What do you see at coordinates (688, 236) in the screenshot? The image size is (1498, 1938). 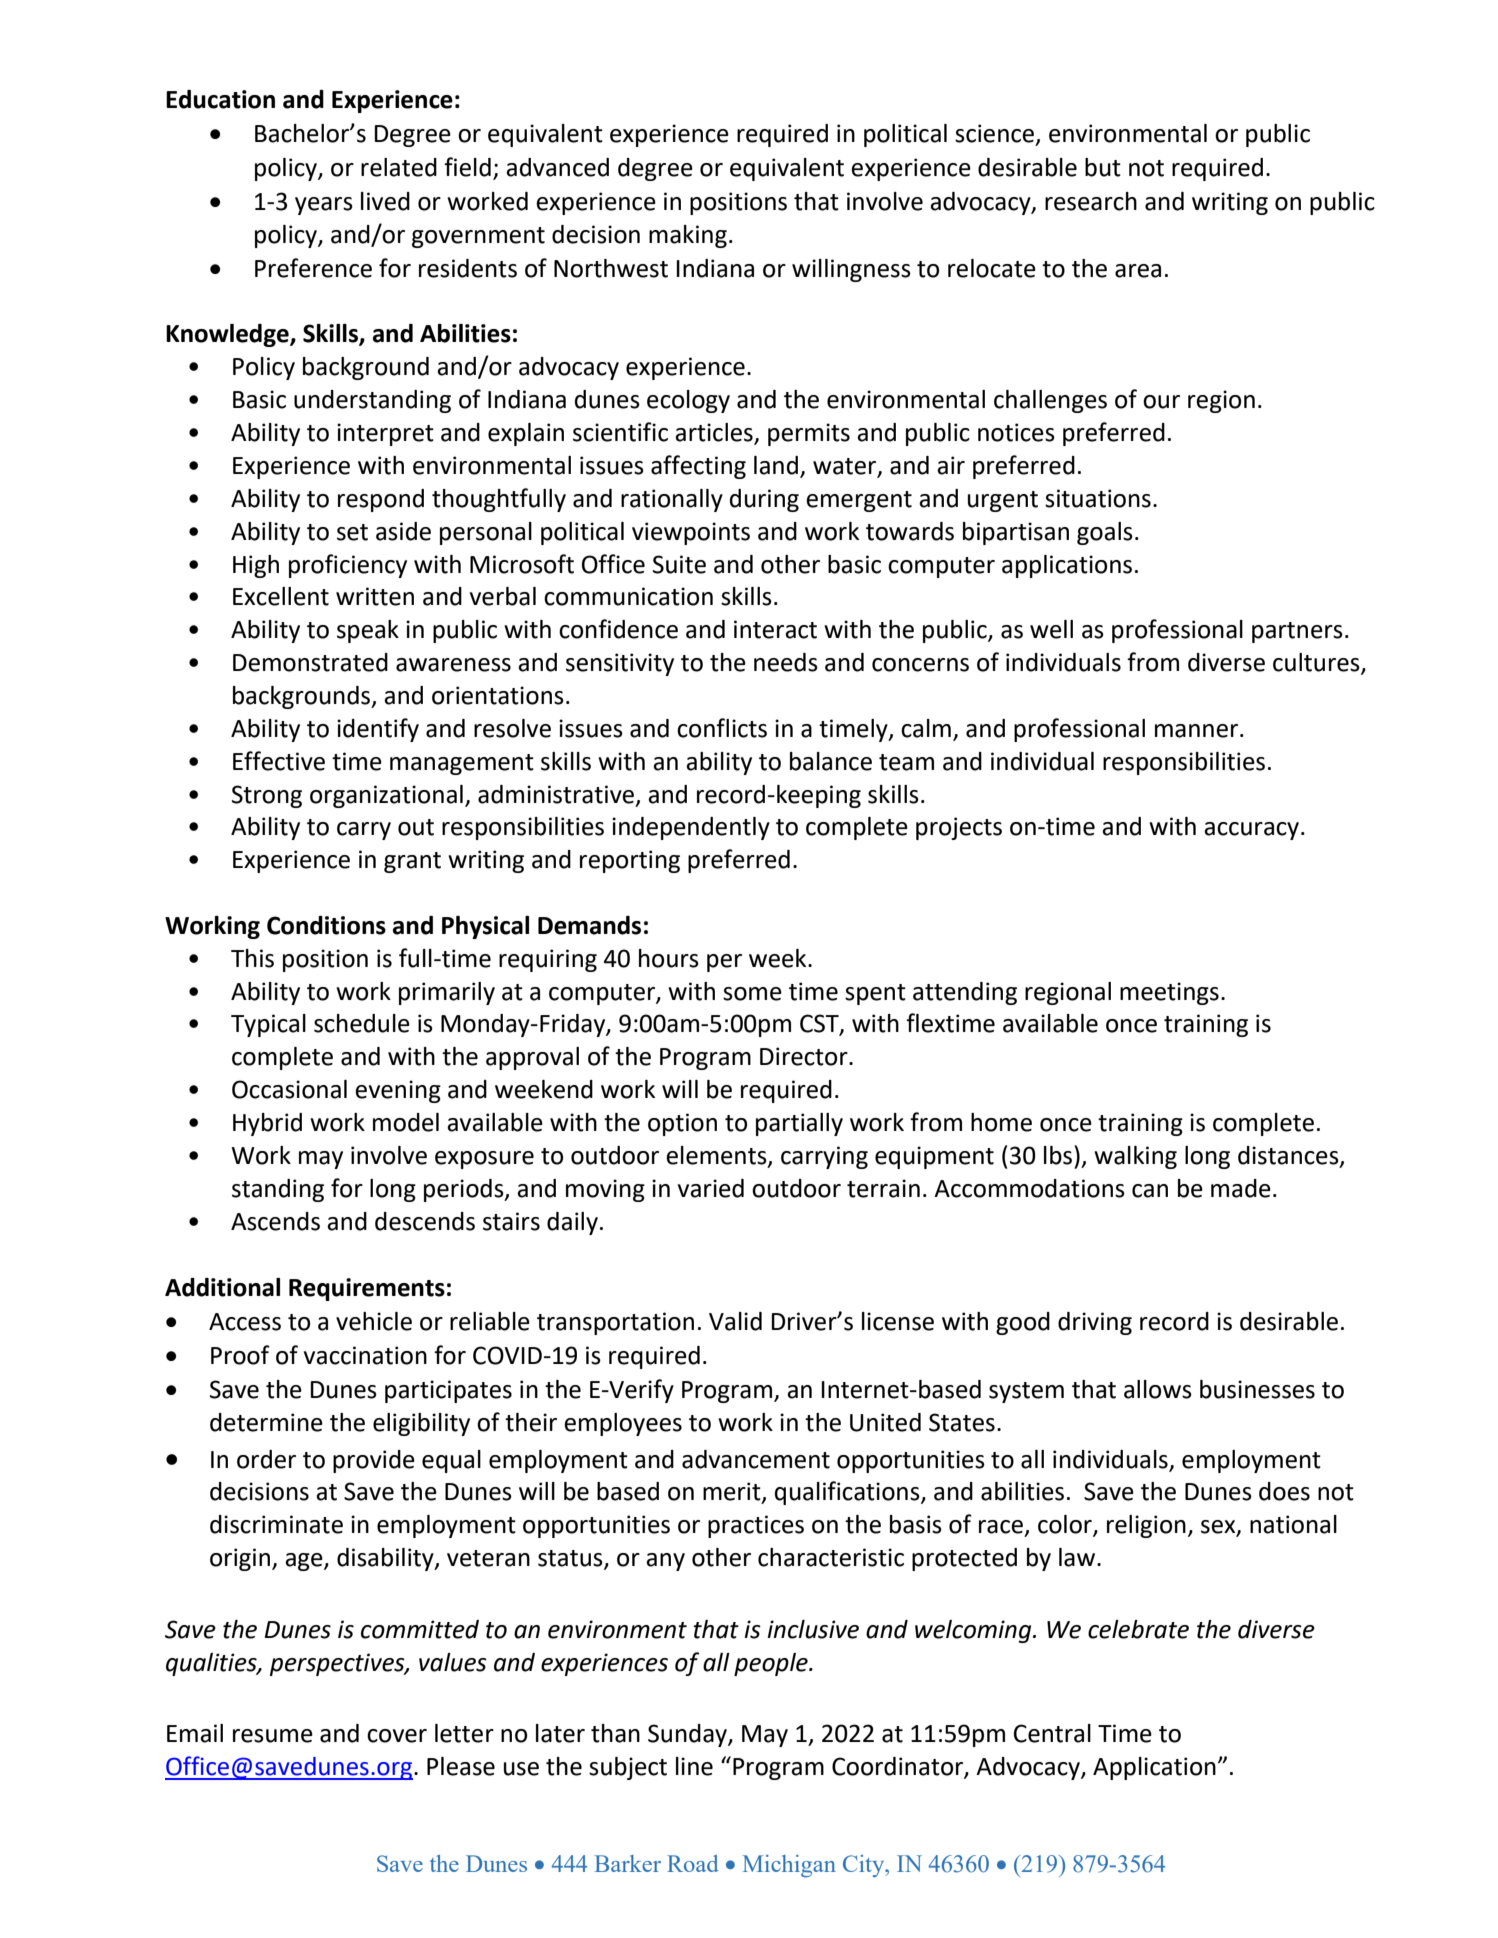 I see `making` at bounding box center [688, 236].
